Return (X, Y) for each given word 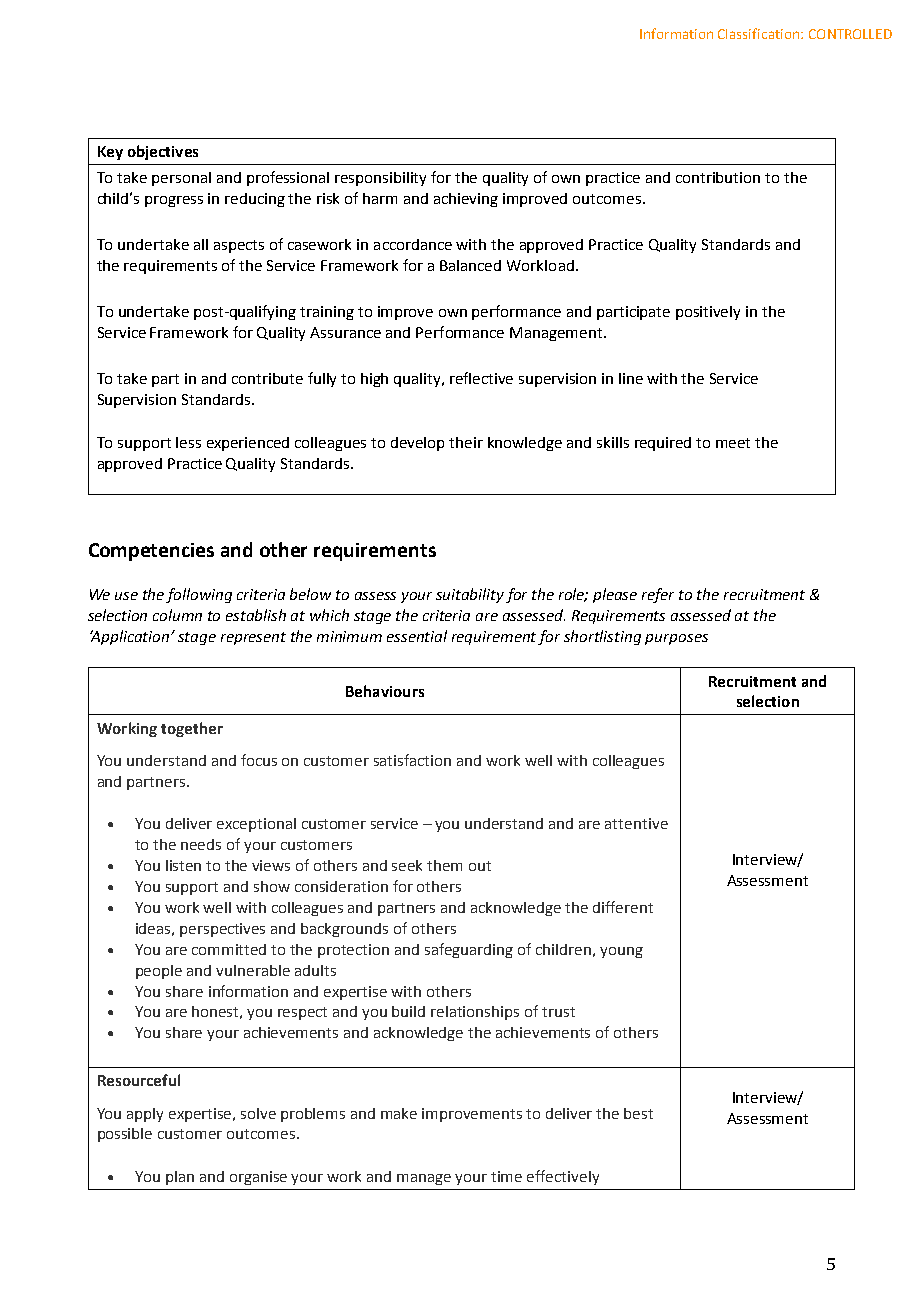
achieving (466, 200)
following (199, 595)
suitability (470, 595)
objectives (163, 152)
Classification (760, 33)
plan (180, 1178)
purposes (676, 639)
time (506, 1176)
